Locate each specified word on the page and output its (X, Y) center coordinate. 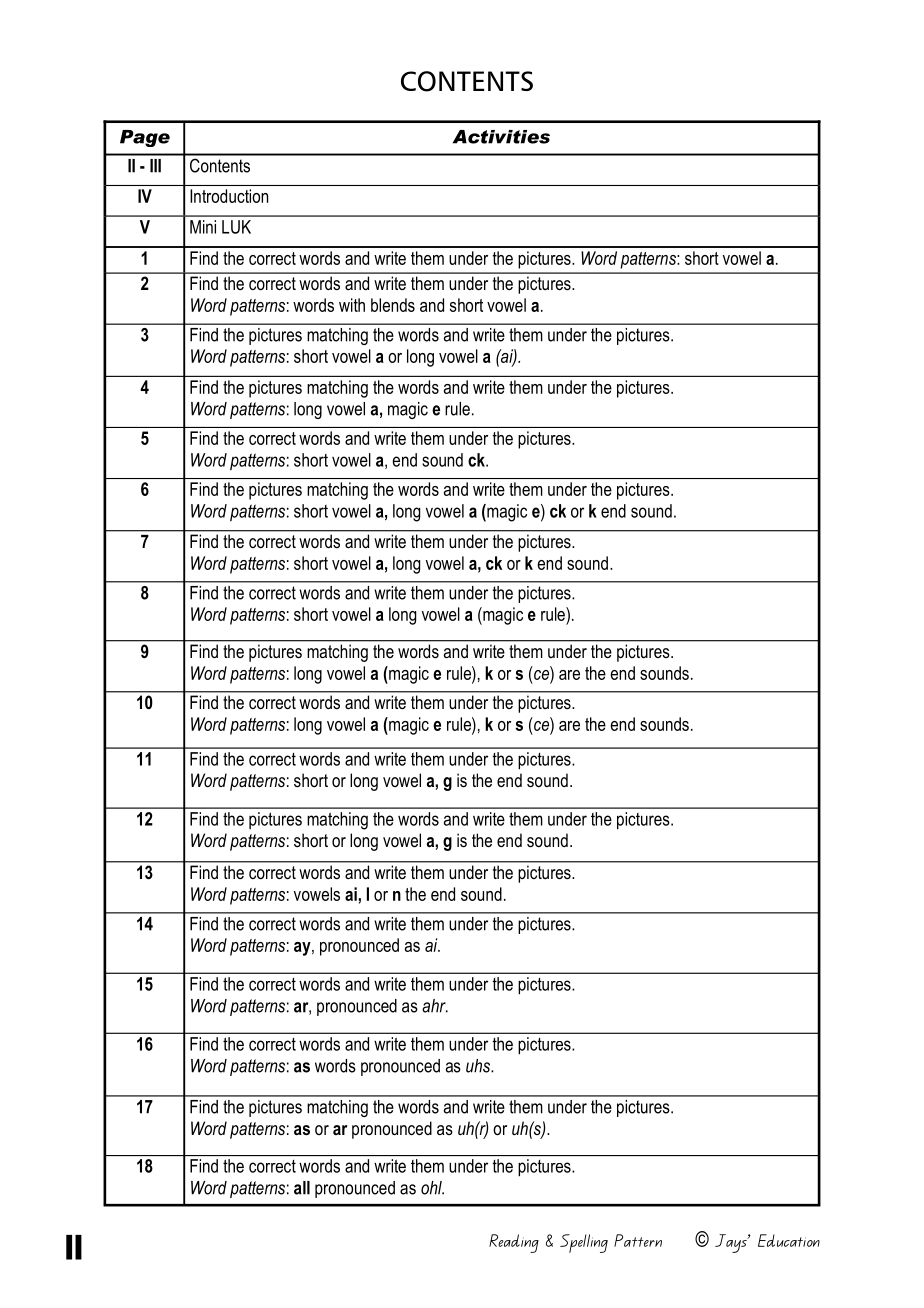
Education (789, 1240)
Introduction (229, 196)
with (352, 305)
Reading (514, 1243)
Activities (501, 137)
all (302, 1188)
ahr (435, 1006)
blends (393, 305)
